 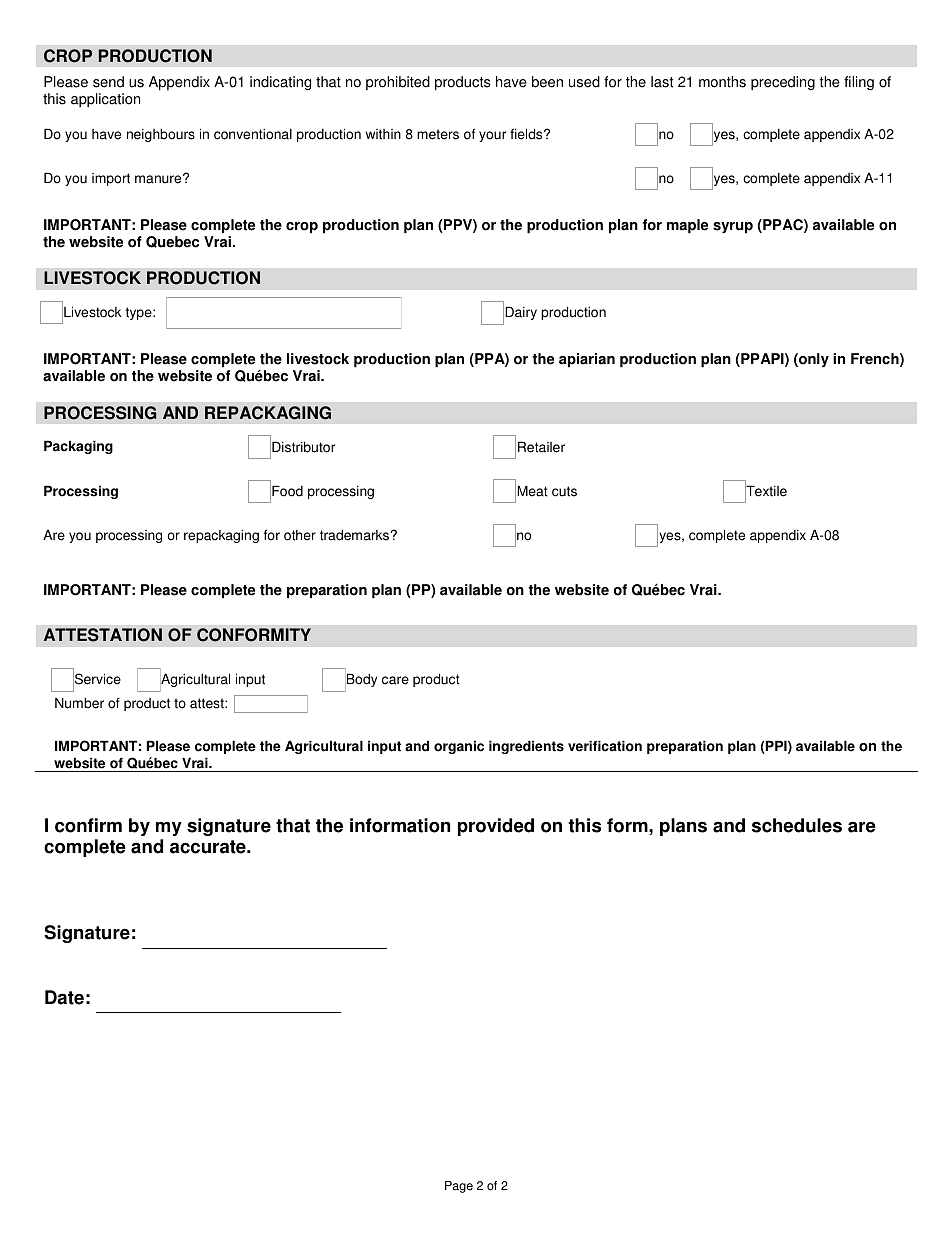 I want to click on Date, so click(x=64, y=997).
